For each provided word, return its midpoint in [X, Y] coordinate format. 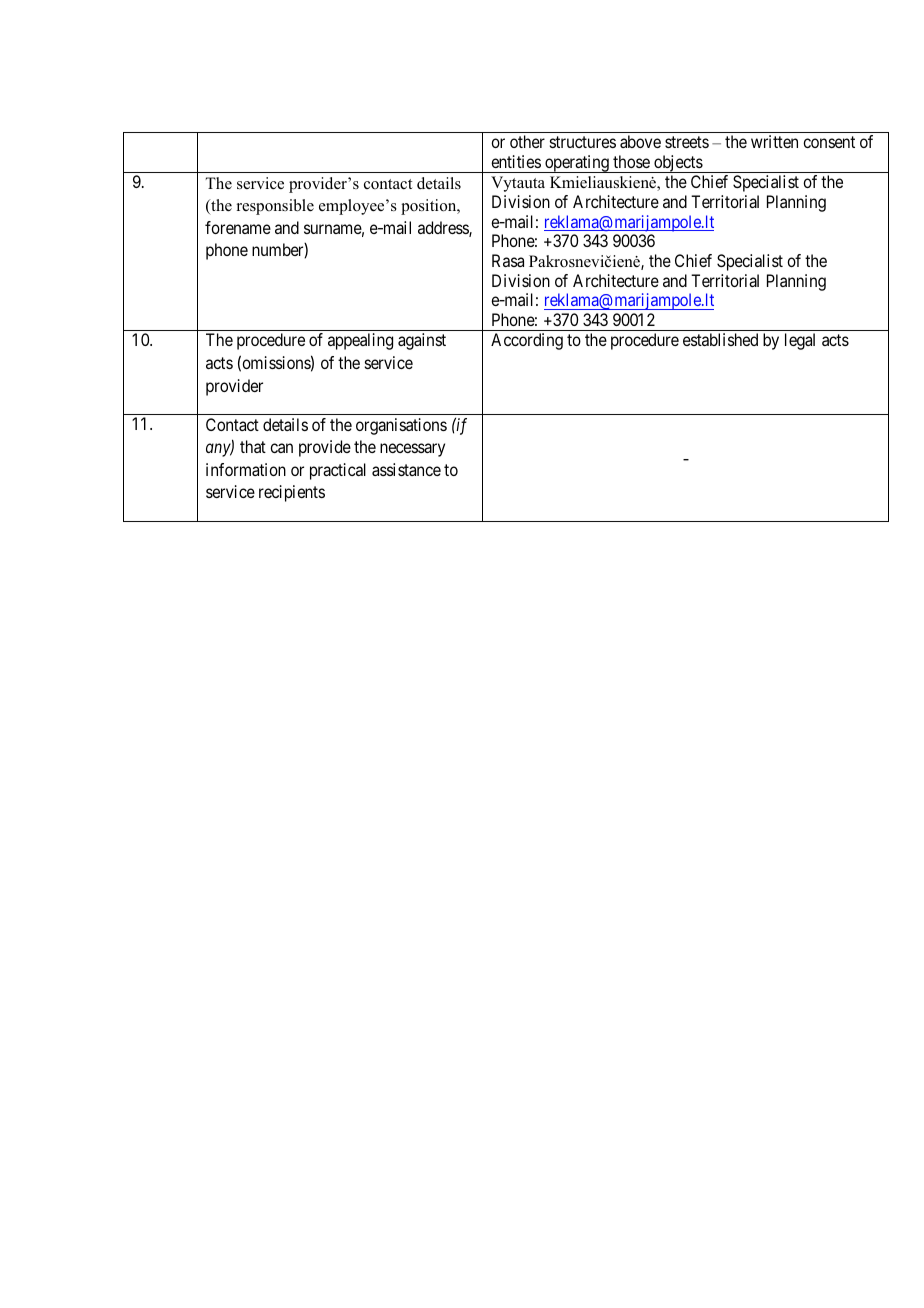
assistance [406, 469]
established [720, 339]
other [527, 141]
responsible [275, 207]
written [774, 141]
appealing [360, 341]
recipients [292, 493]
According [527, 341]
